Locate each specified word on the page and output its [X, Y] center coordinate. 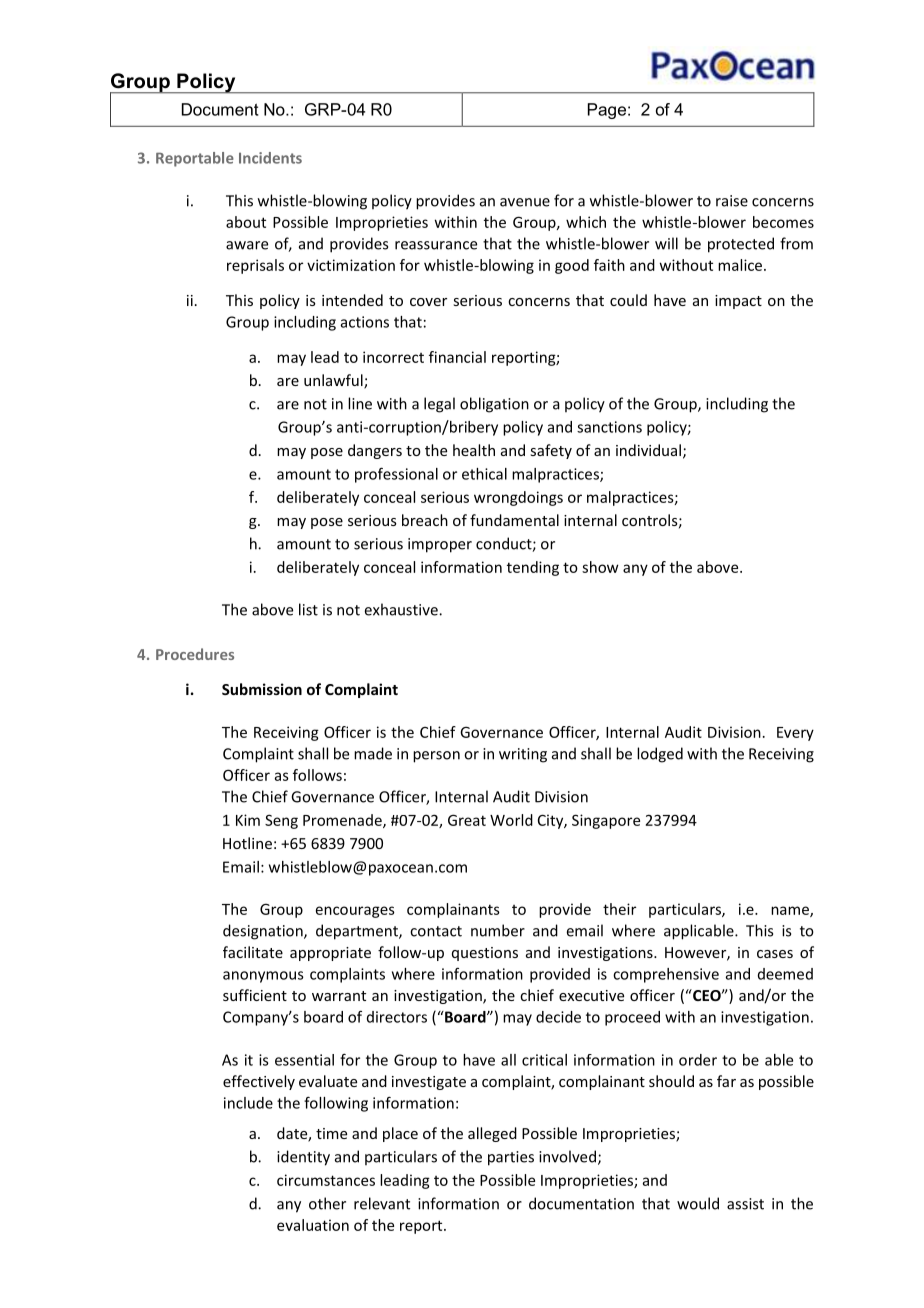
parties [511, 1158]
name [791, 911]
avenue [525, 202]
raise [732, 201]
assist [745, 1204]
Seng [281, 821]
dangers [375, 451]
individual [648, 450]
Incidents [270, 158]
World [511, 820]
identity [303, 1158]
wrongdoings [518, 498]
